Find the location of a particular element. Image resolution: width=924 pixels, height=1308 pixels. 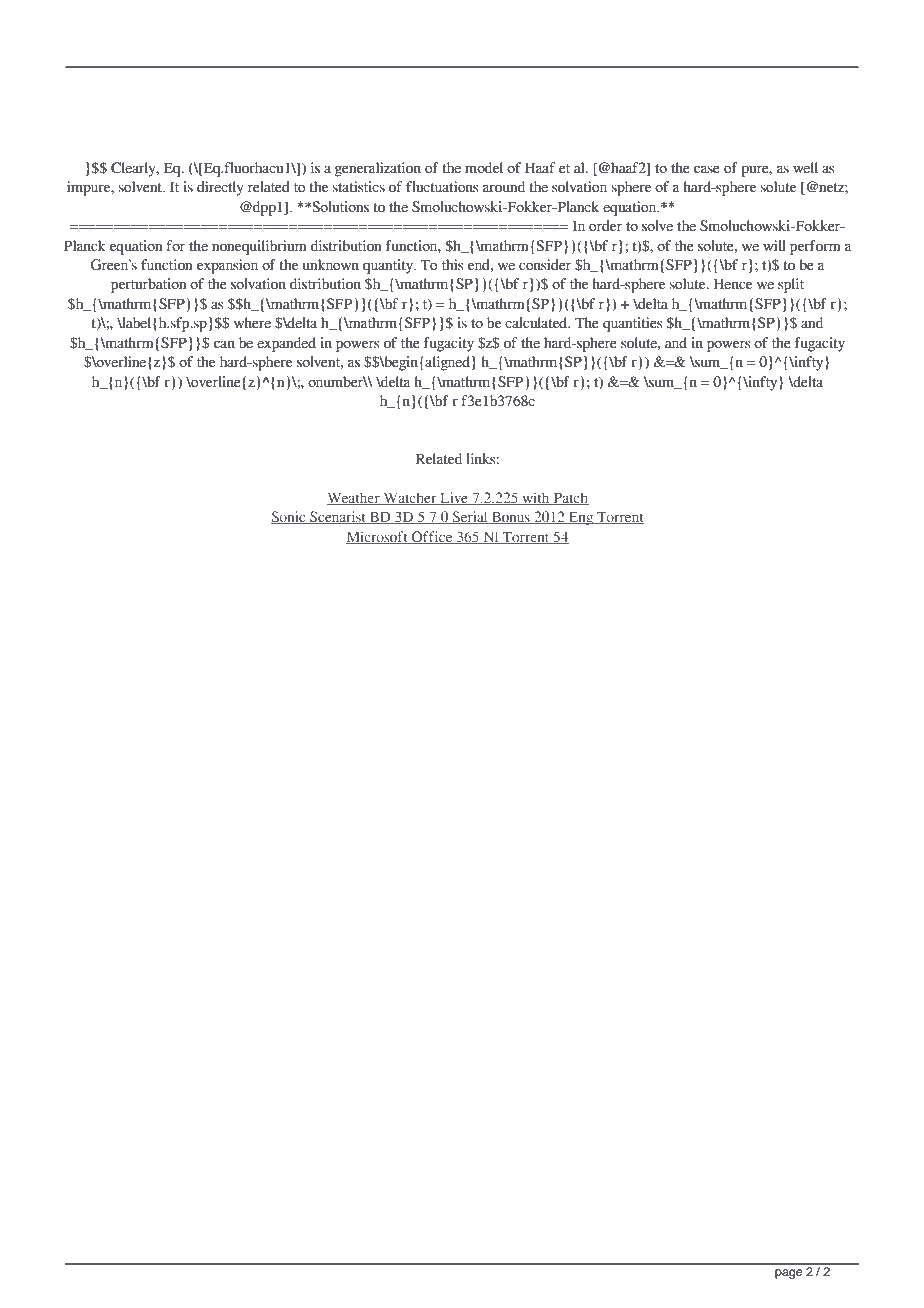

Microsoft is located at coordinates (378, 537).
